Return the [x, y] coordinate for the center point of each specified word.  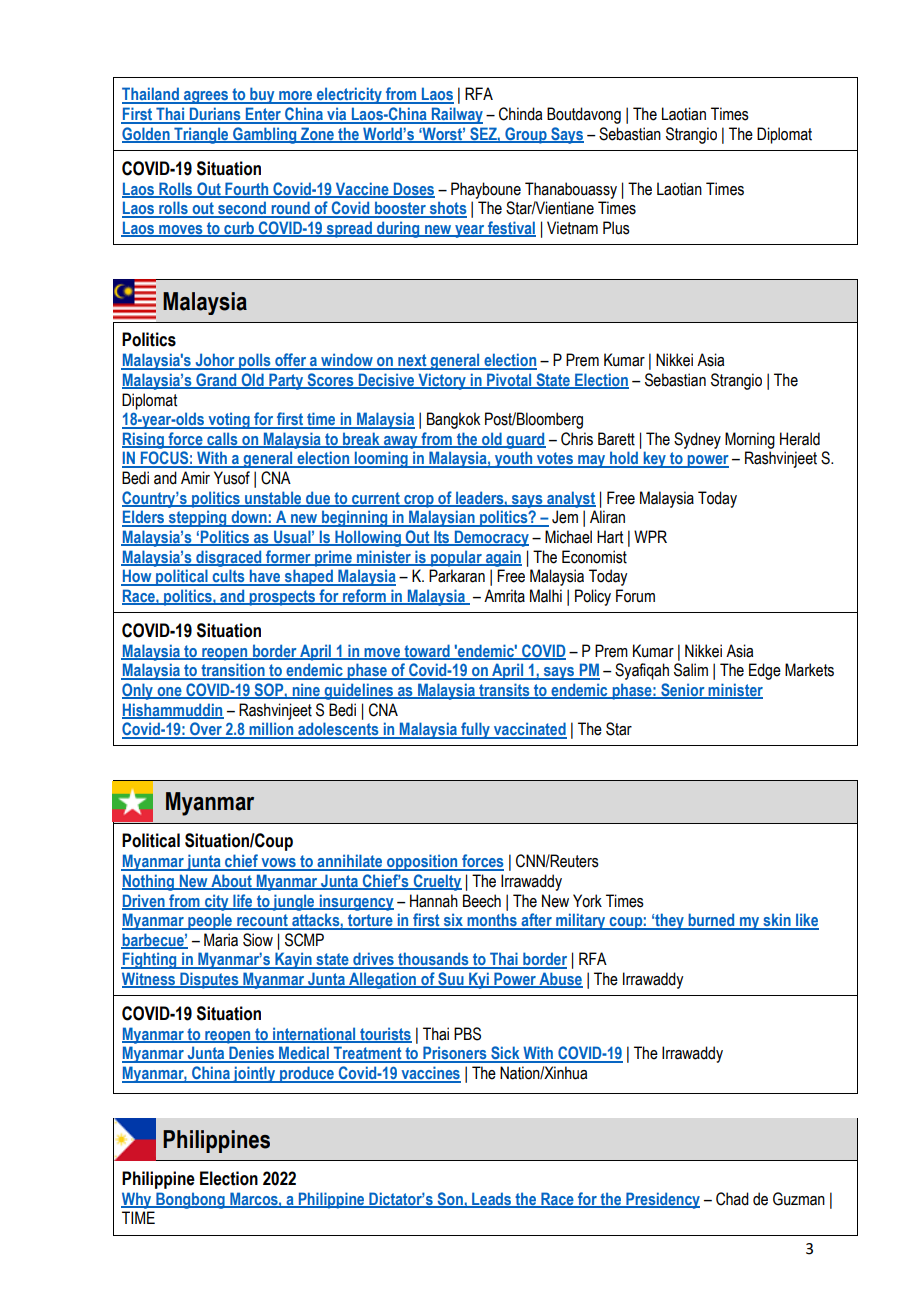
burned [711, 921]
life [243, 901]
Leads [492, 1200]
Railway [456, 115]
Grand [216, 381]
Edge [765, 671]
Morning [750, 440]
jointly [254, 1074]
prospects [282, 598]
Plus [616, 228]
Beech [482, 901]
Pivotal [509, 381]
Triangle [201, 135]
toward [427, 651]
